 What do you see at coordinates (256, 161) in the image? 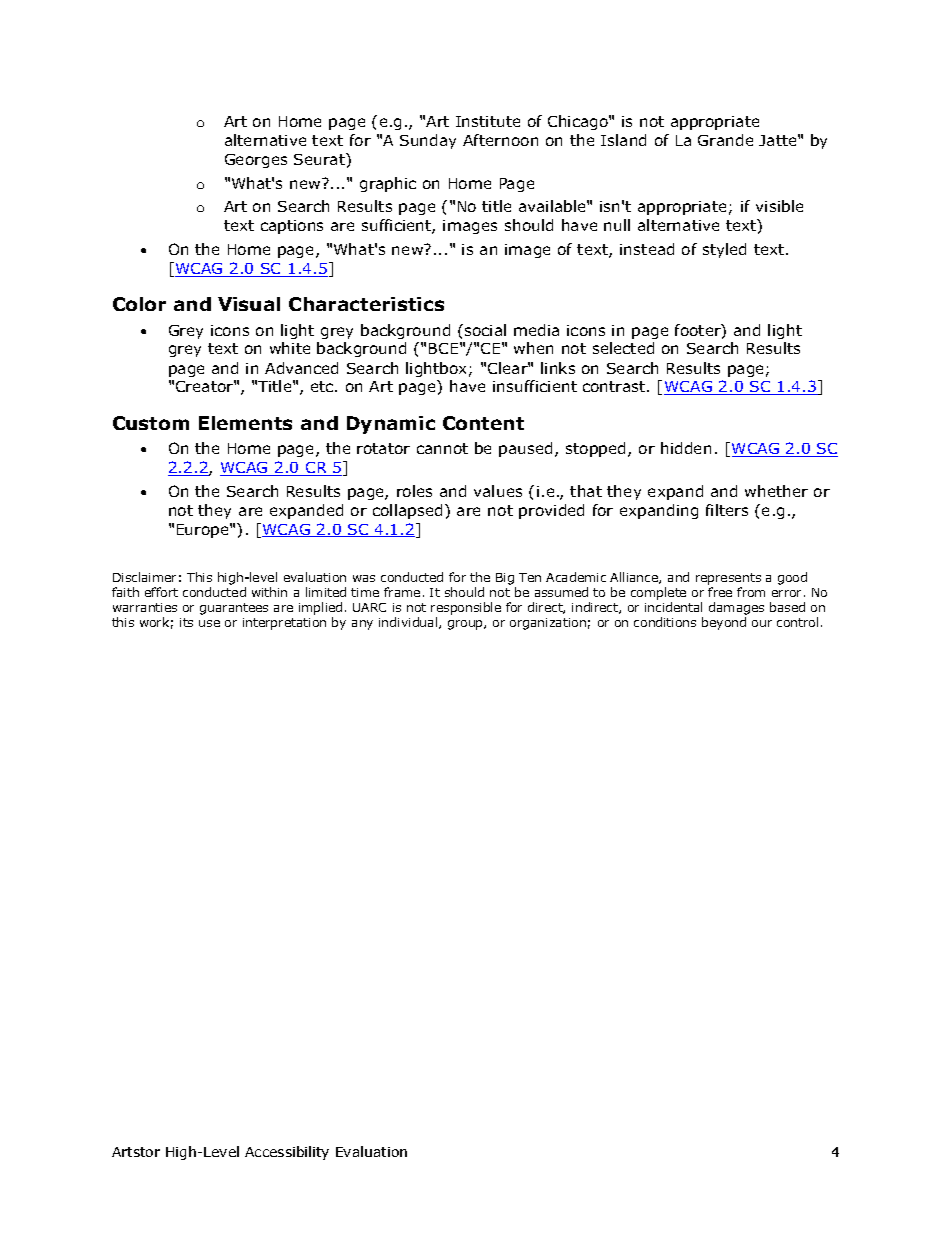
I see `Georges` at bounding box center [256, 161].
